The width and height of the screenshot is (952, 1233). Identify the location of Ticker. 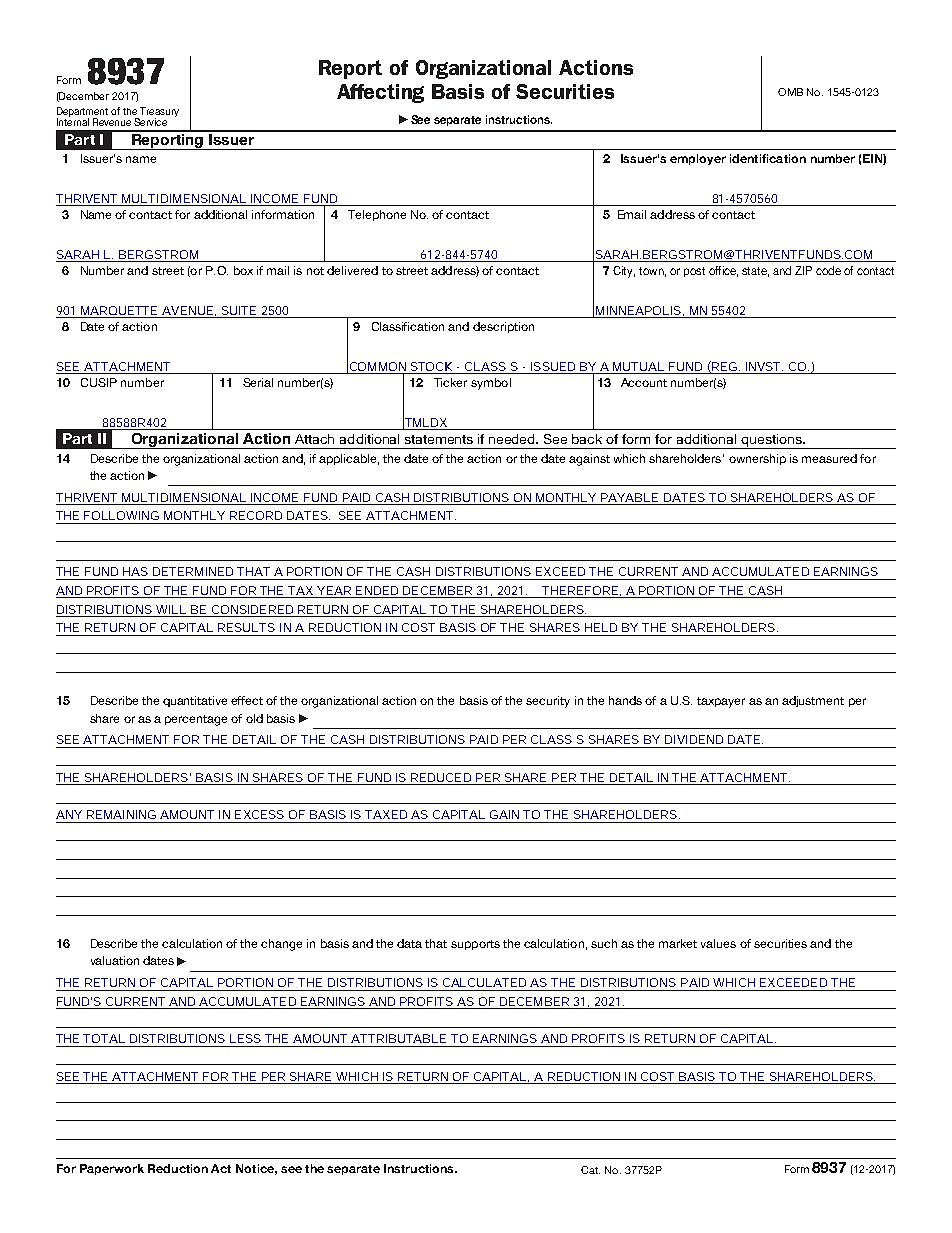
(450, 382).
